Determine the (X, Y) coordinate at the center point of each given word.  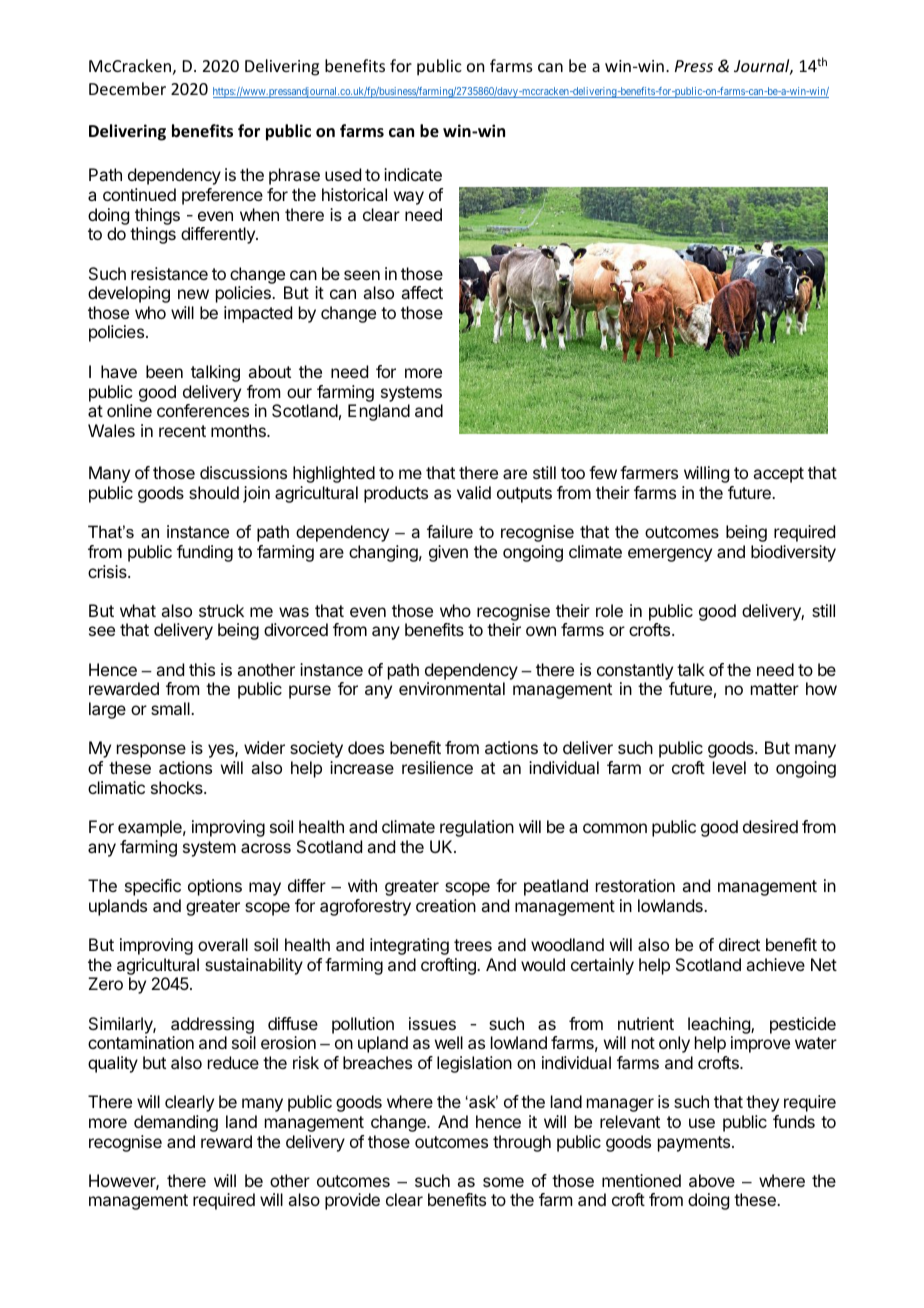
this (202, 669)
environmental (452, 688)
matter (775, 689)
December (127, 88)
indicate (413, 174)
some (503, 1182)
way (409, 198)
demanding (176, 1123)
